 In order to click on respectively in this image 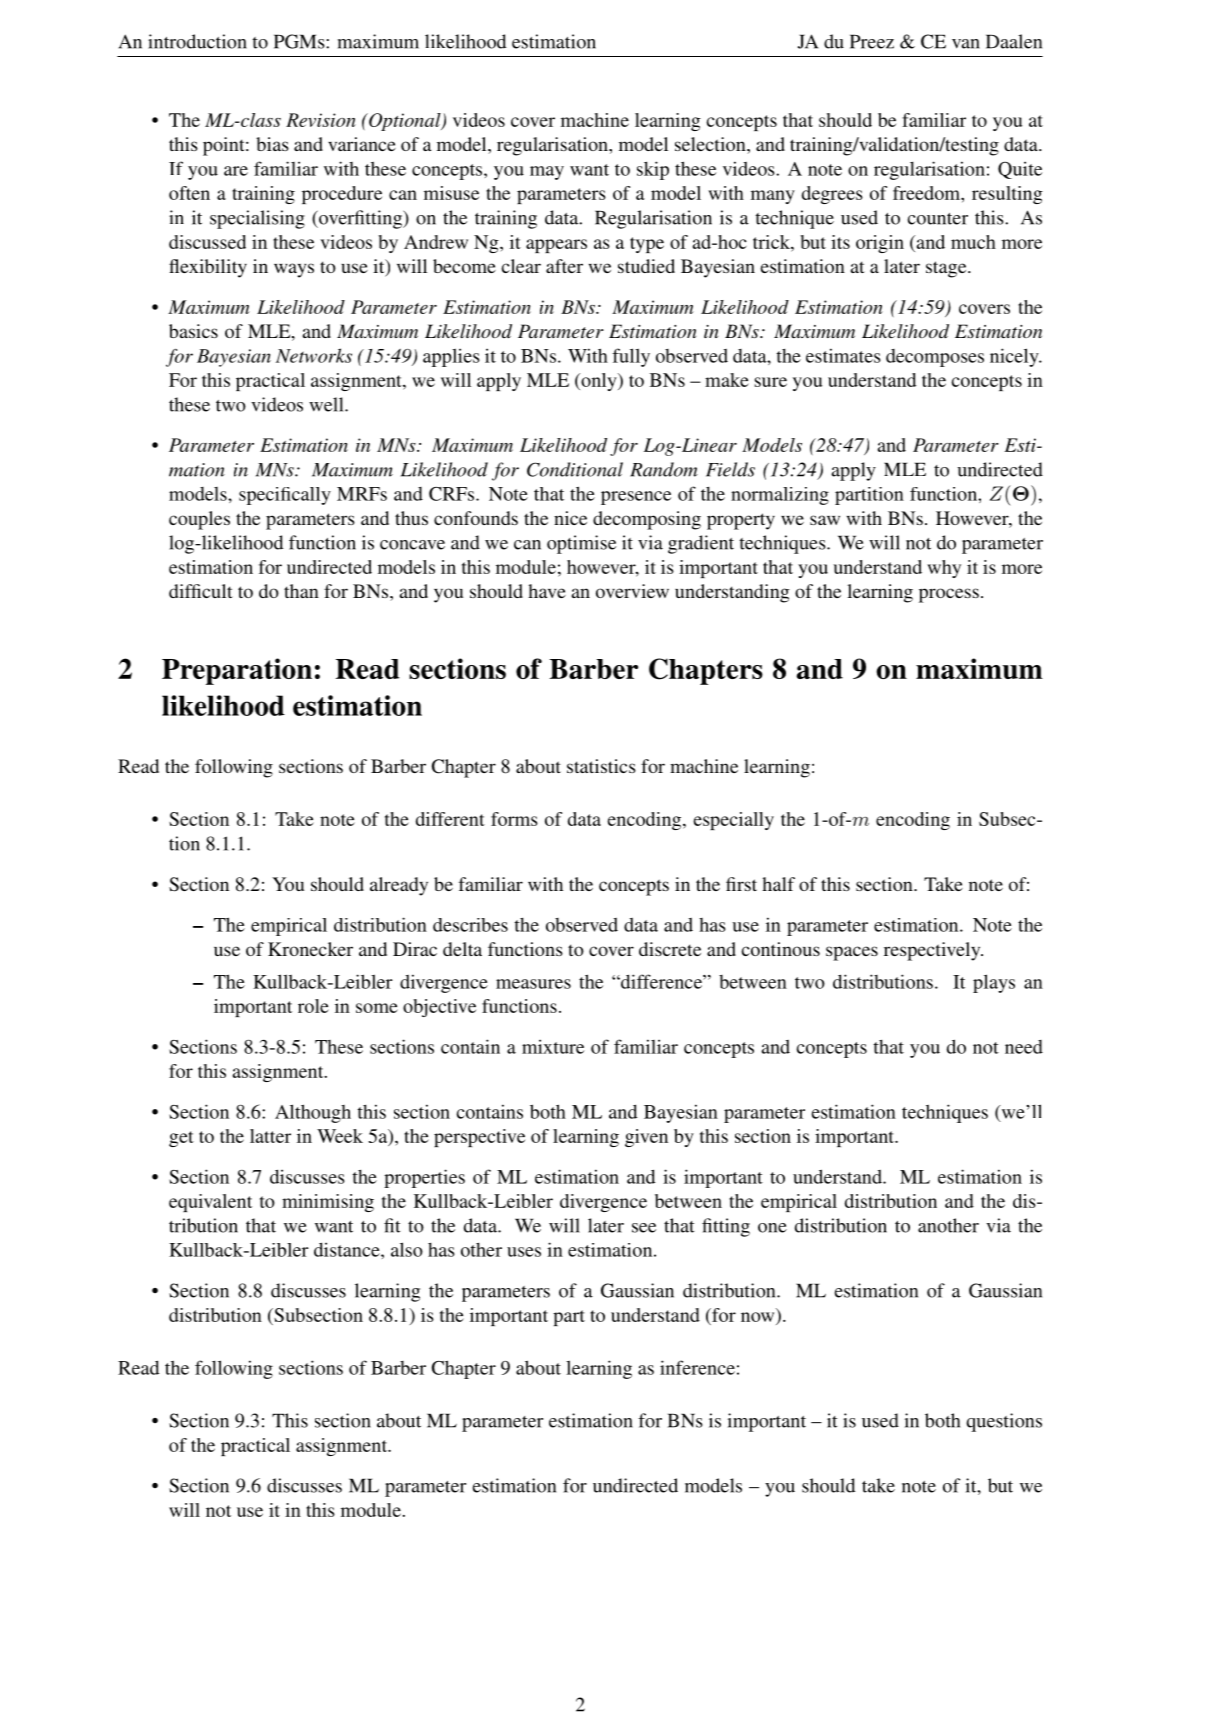, I will do `click(933, 951)`.
